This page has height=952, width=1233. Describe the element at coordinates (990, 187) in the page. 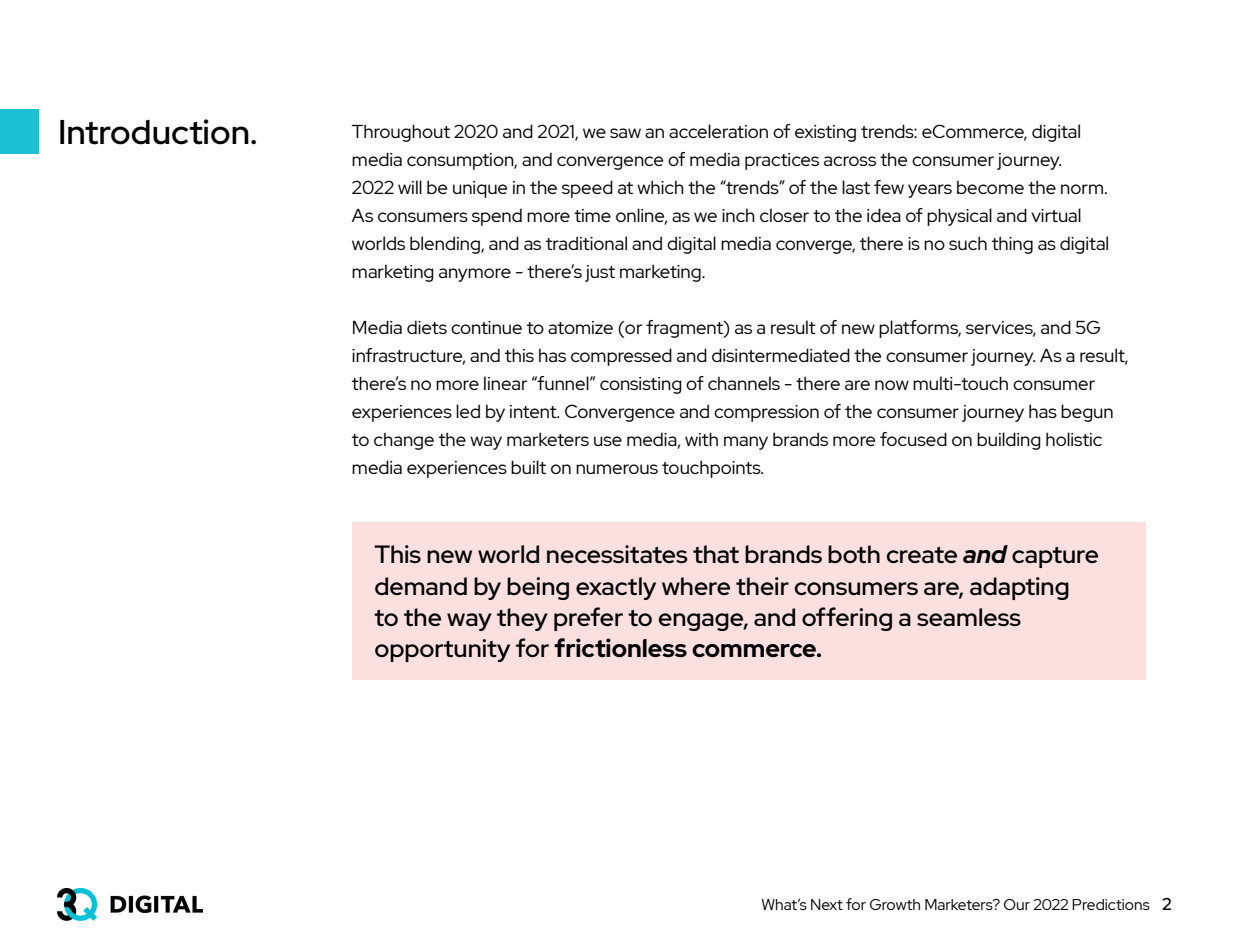

I see `become` at that location.
